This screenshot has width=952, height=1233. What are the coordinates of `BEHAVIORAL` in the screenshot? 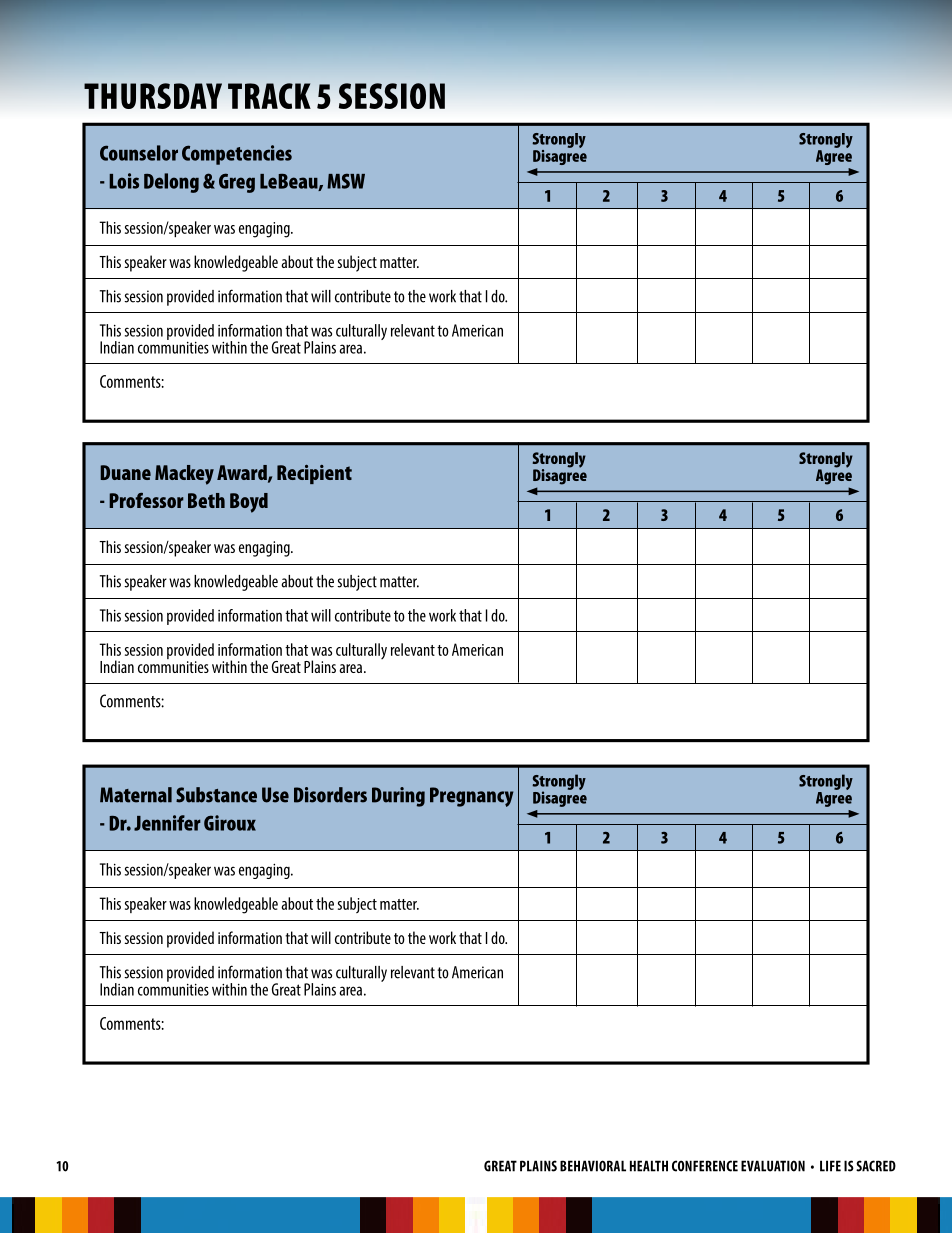 It's located at (593, 1166).
